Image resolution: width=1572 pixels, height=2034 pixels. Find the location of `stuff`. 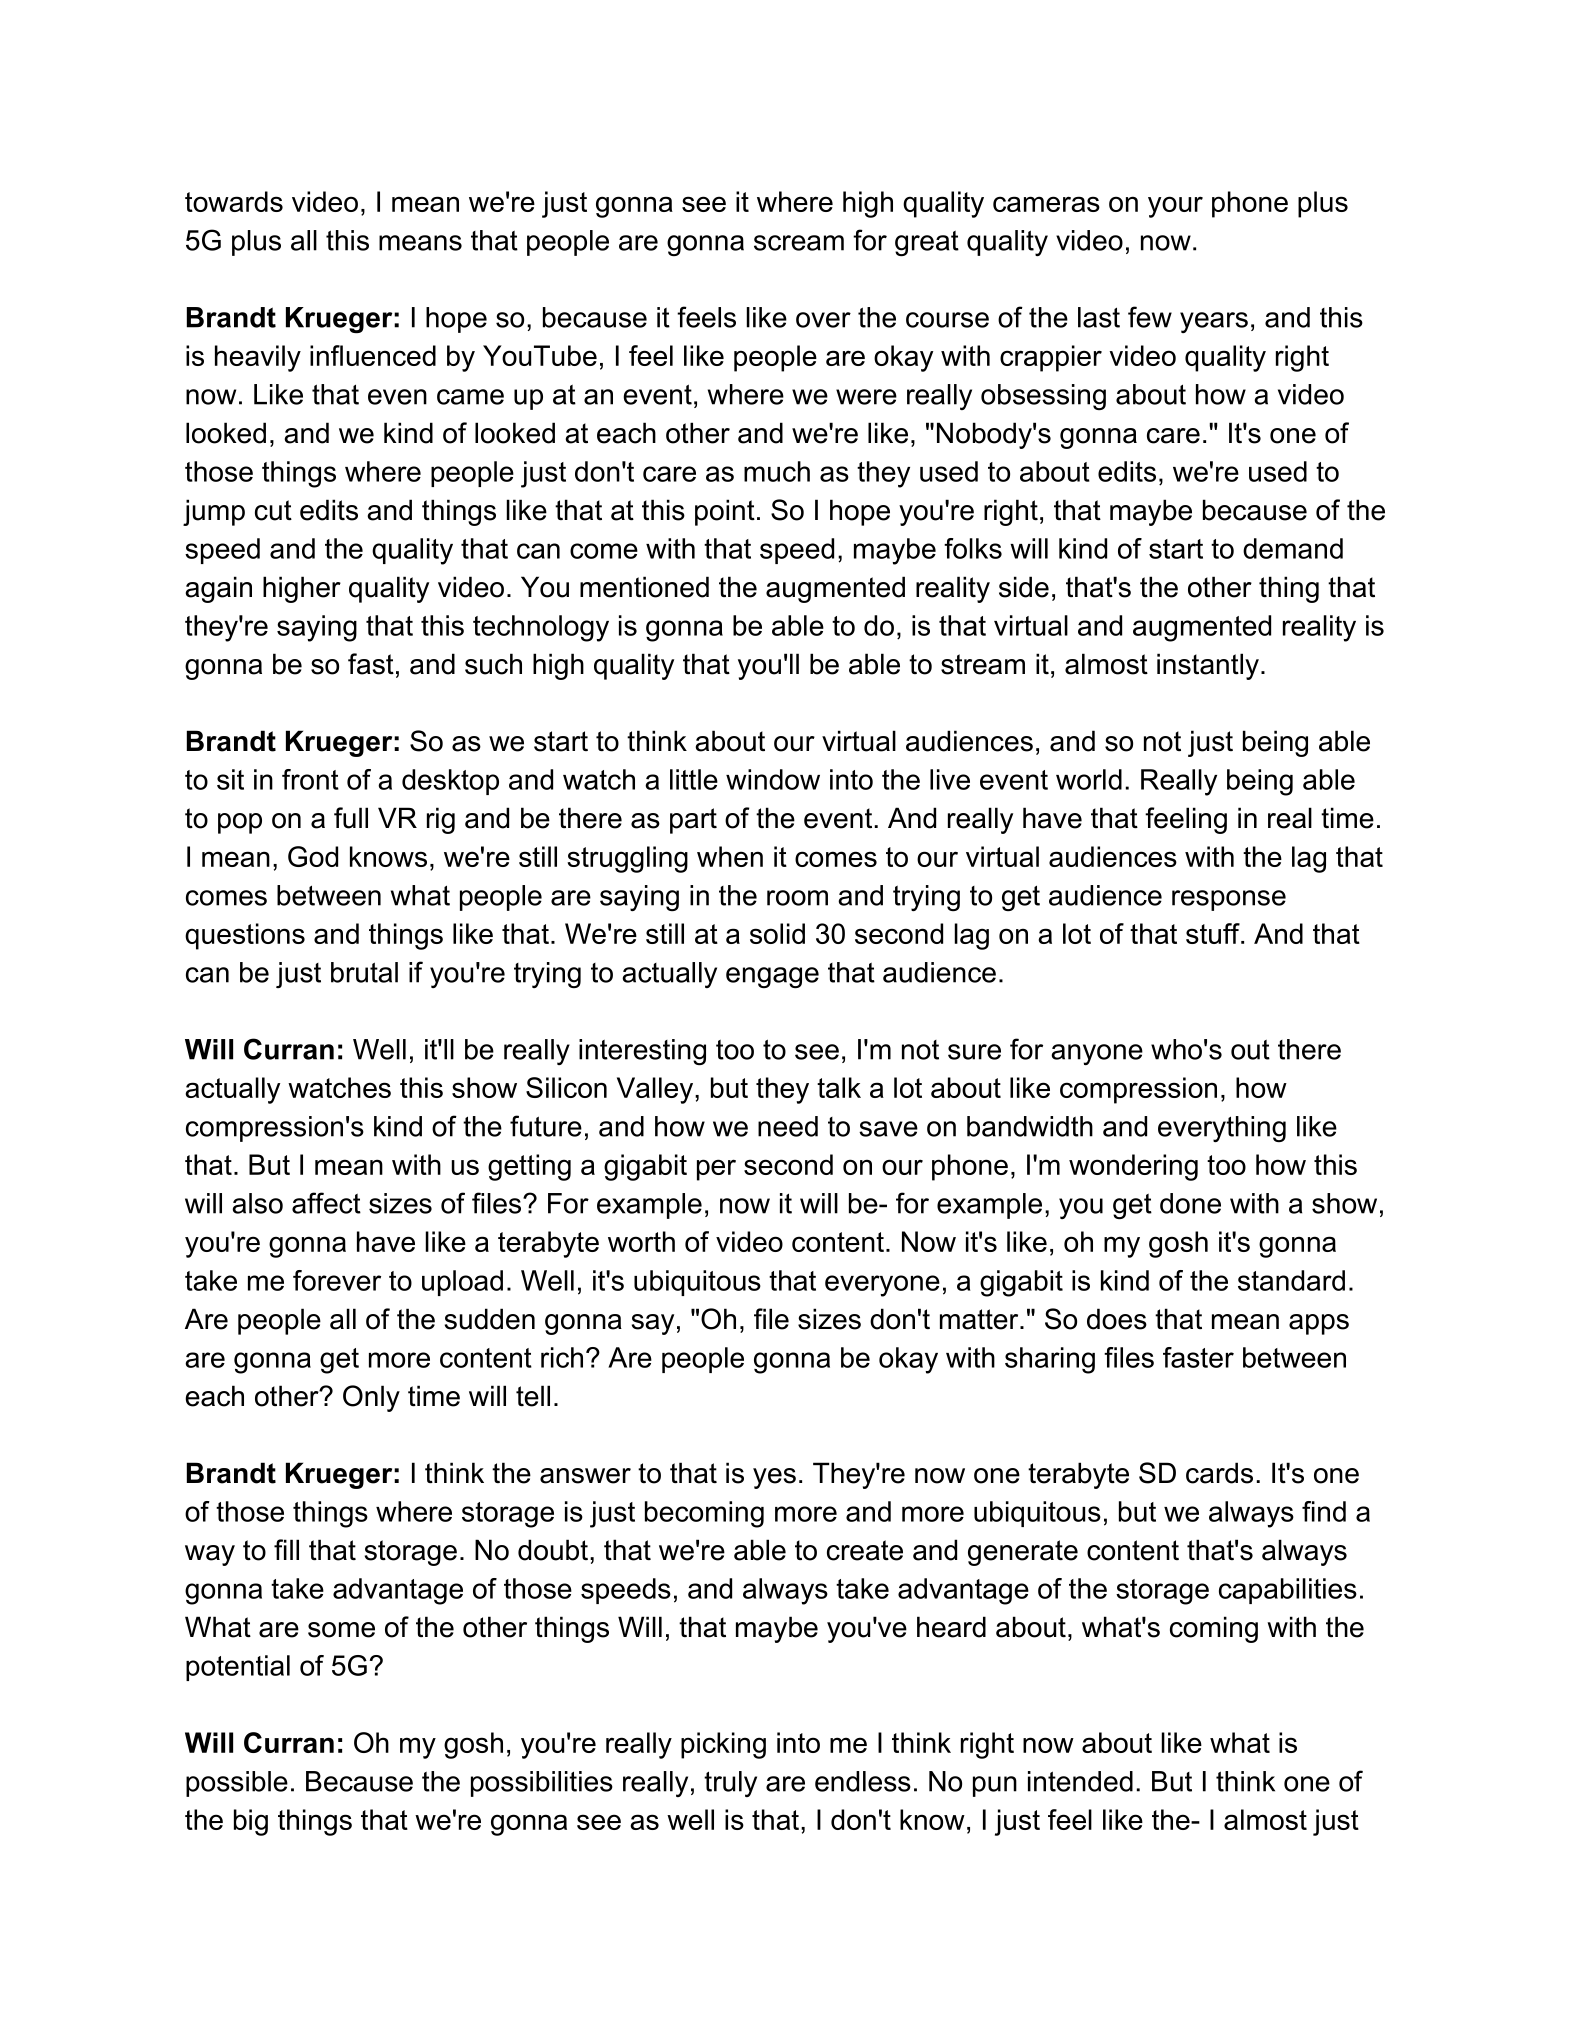

stuff is located at coordinates (1214, 933).
